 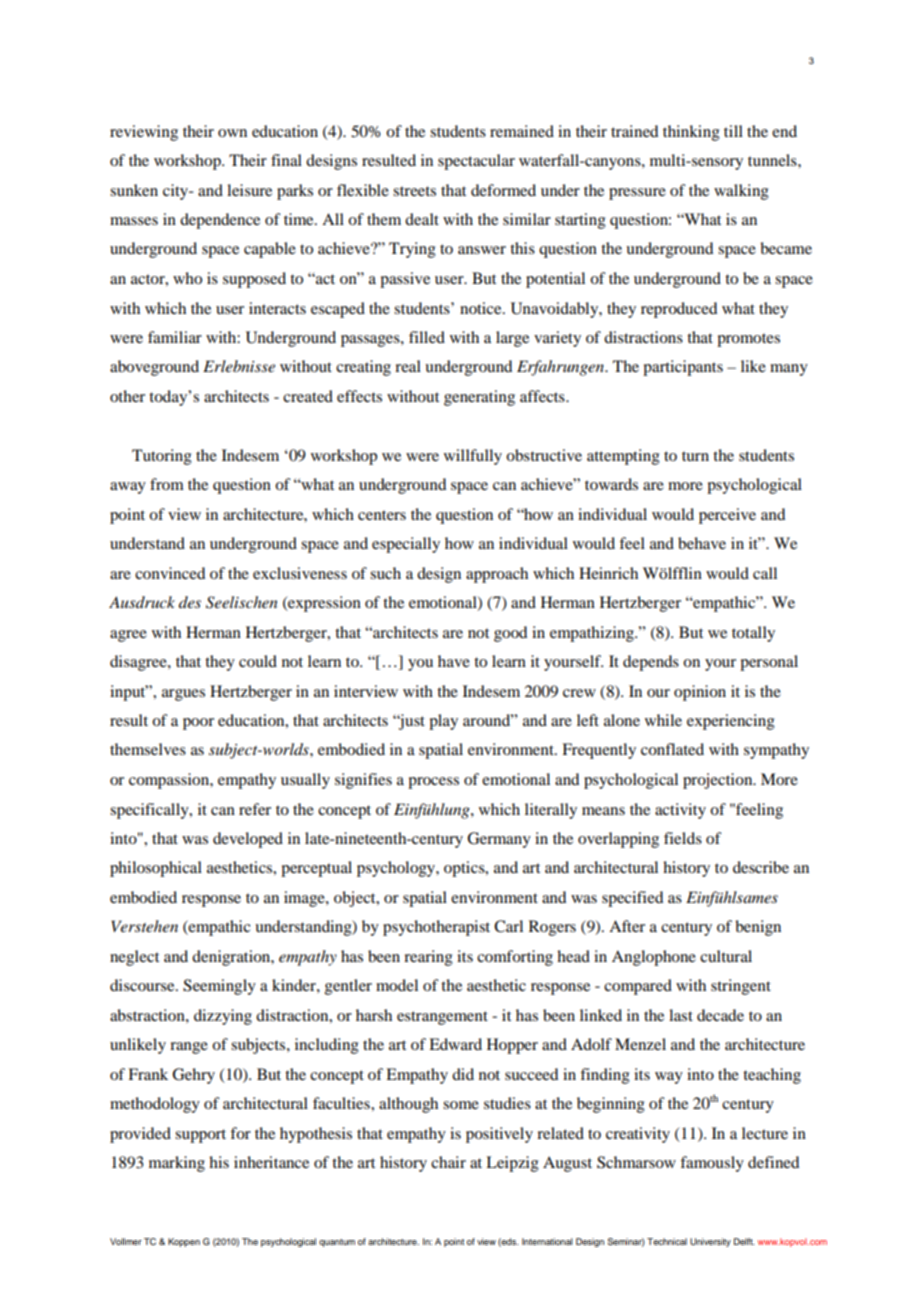 What do you see at coordinates (167, 484) in the screenshot?
I see `from` at bounding box center [167, 484].
